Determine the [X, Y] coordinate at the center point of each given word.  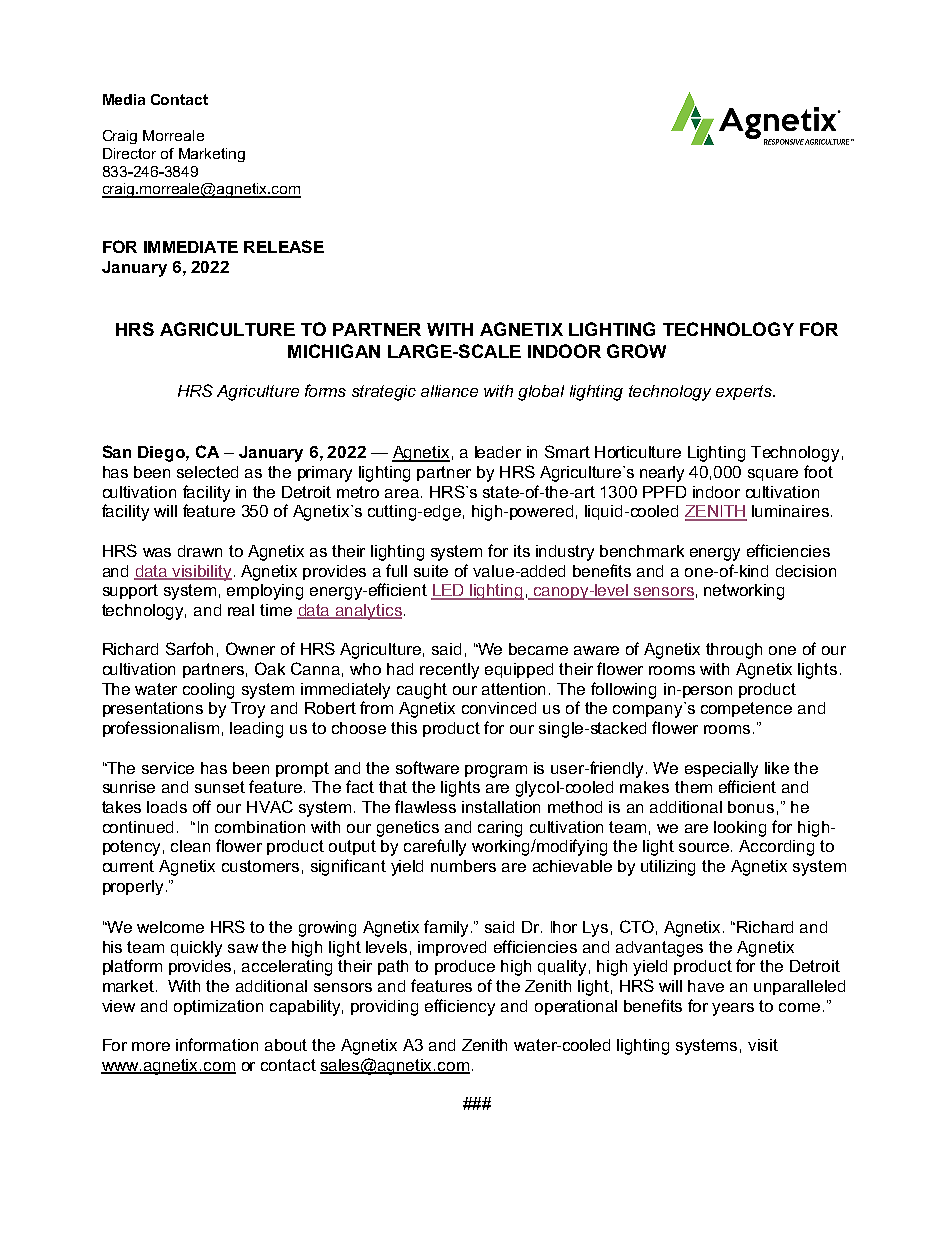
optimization [218, 1007]
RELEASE [284, 246]
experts [745, 392]
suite [431, 571]
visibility [201, 573]
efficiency [460, 1007]
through [734, 651]
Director [129, 153]
